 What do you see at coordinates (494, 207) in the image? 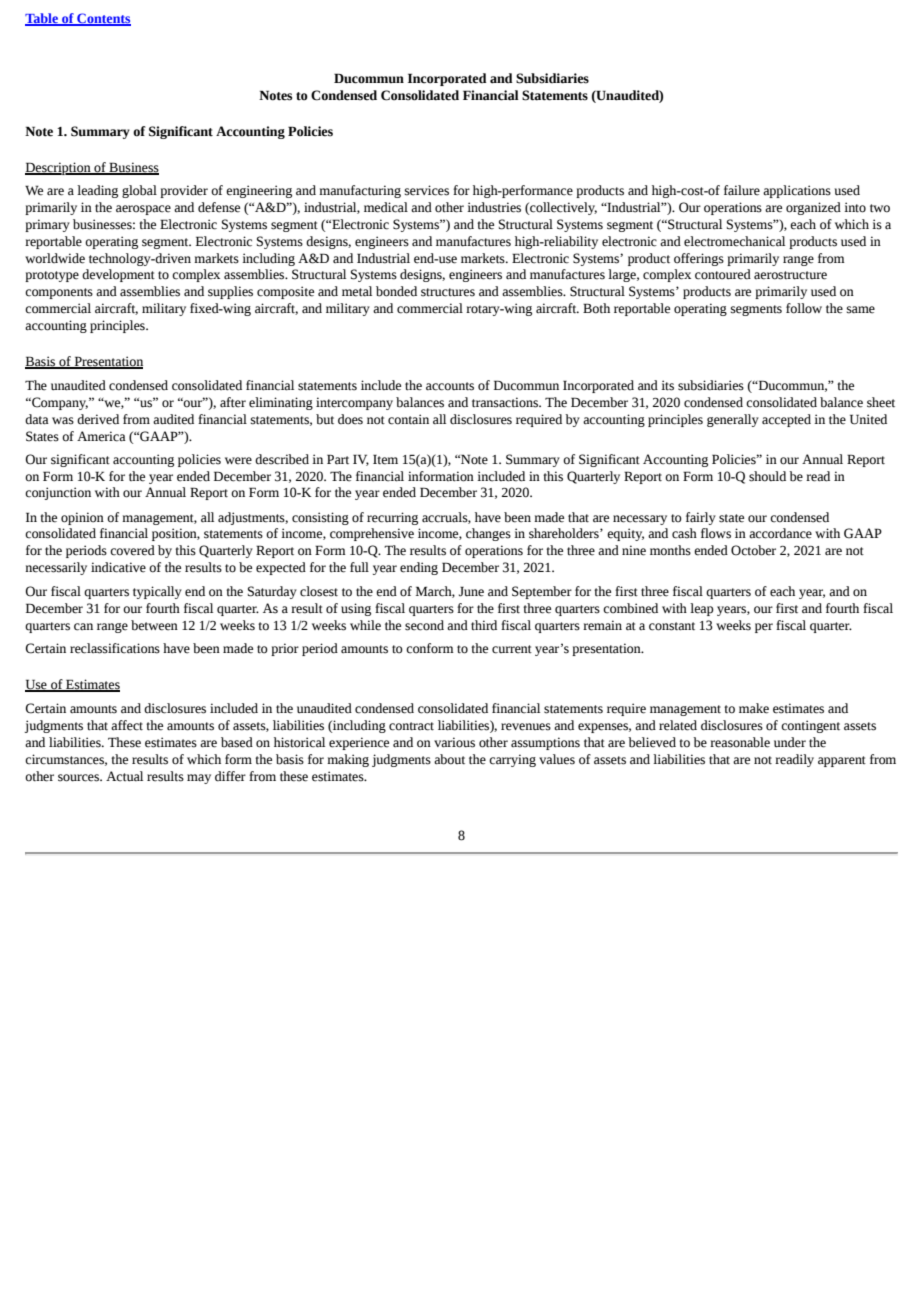
I see `industries` at bounding box center [494, 207].
